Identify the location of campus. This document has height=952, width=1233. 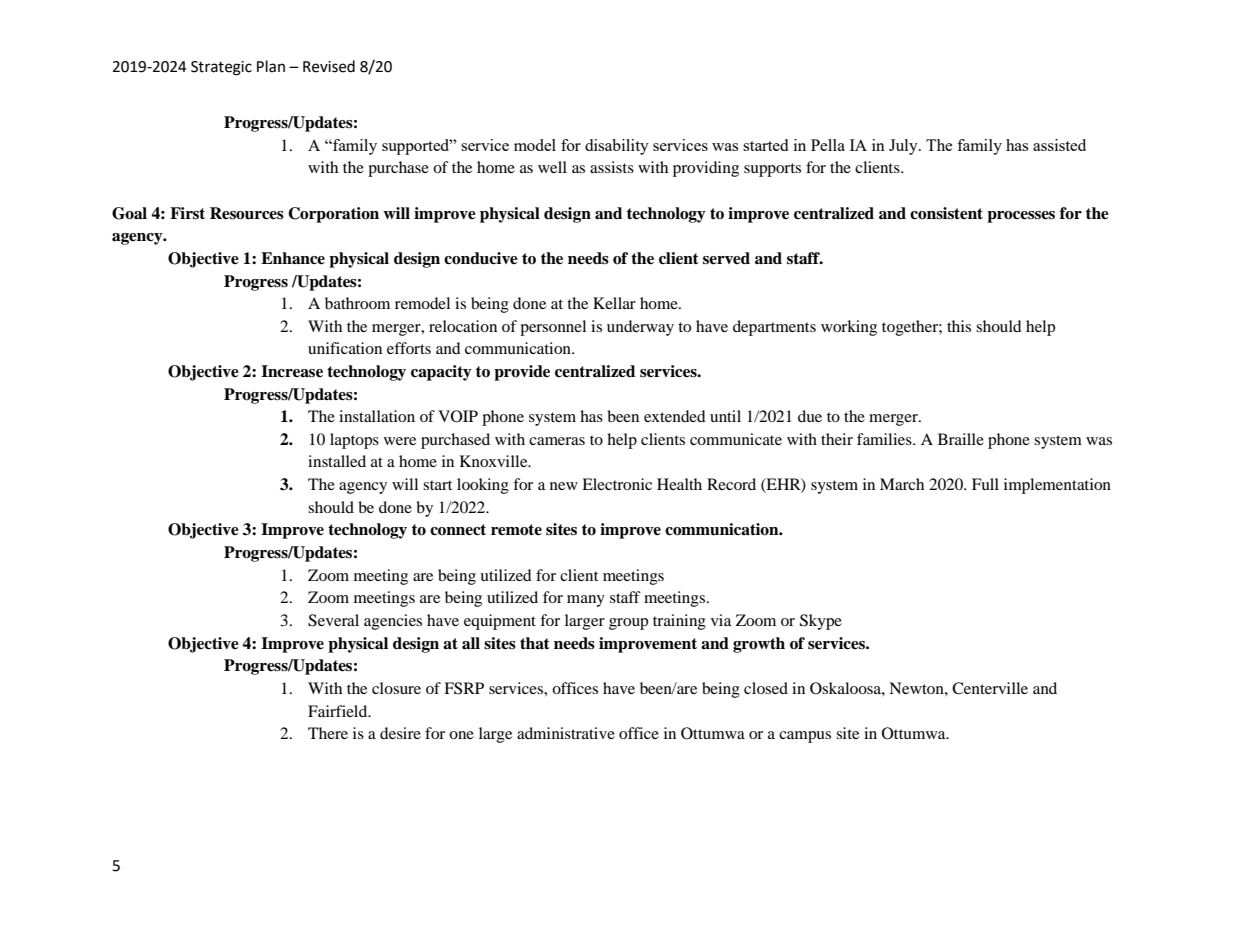
(805, 737).
